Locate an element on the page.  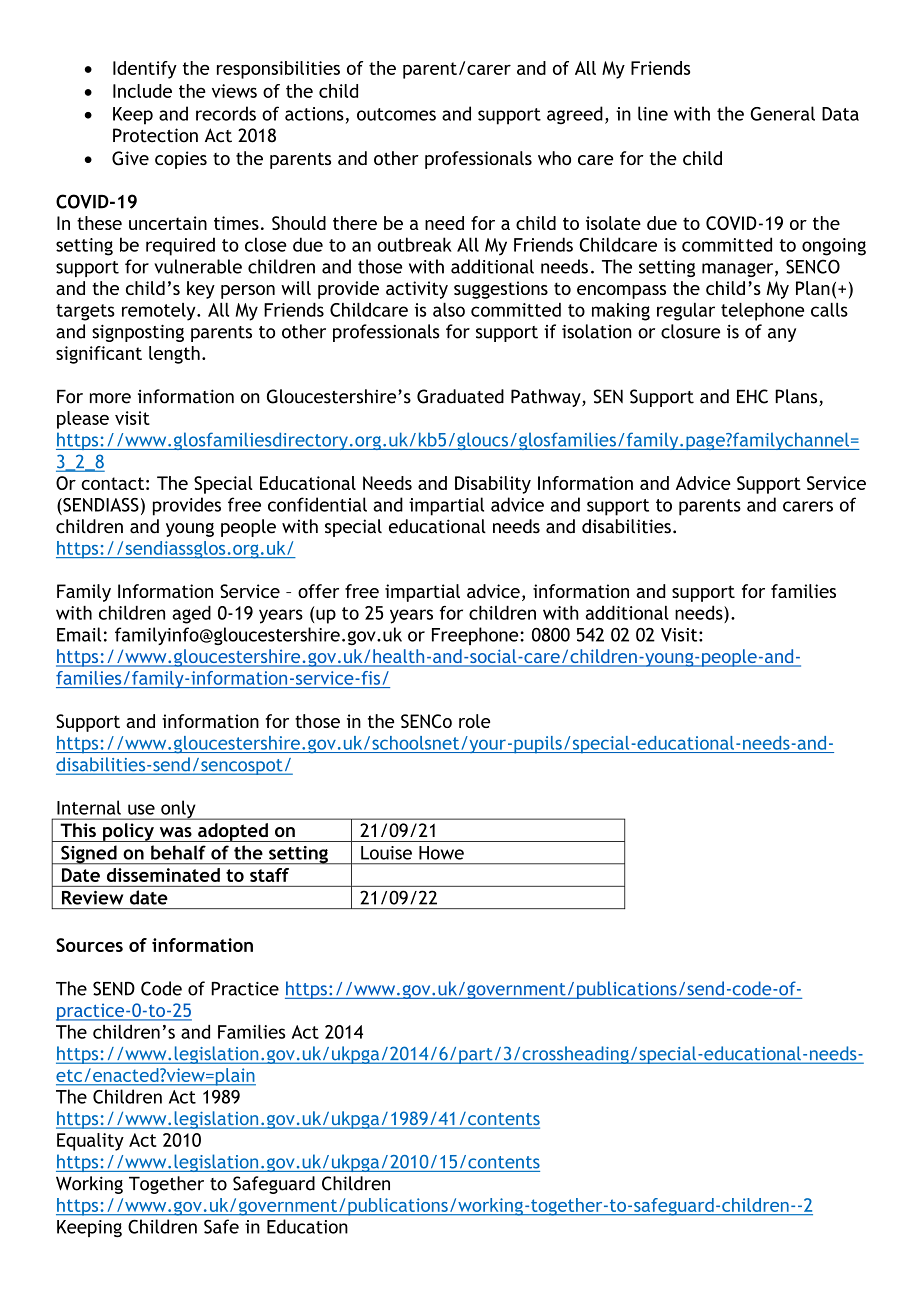
Include is located at coordinates (142, 91).
